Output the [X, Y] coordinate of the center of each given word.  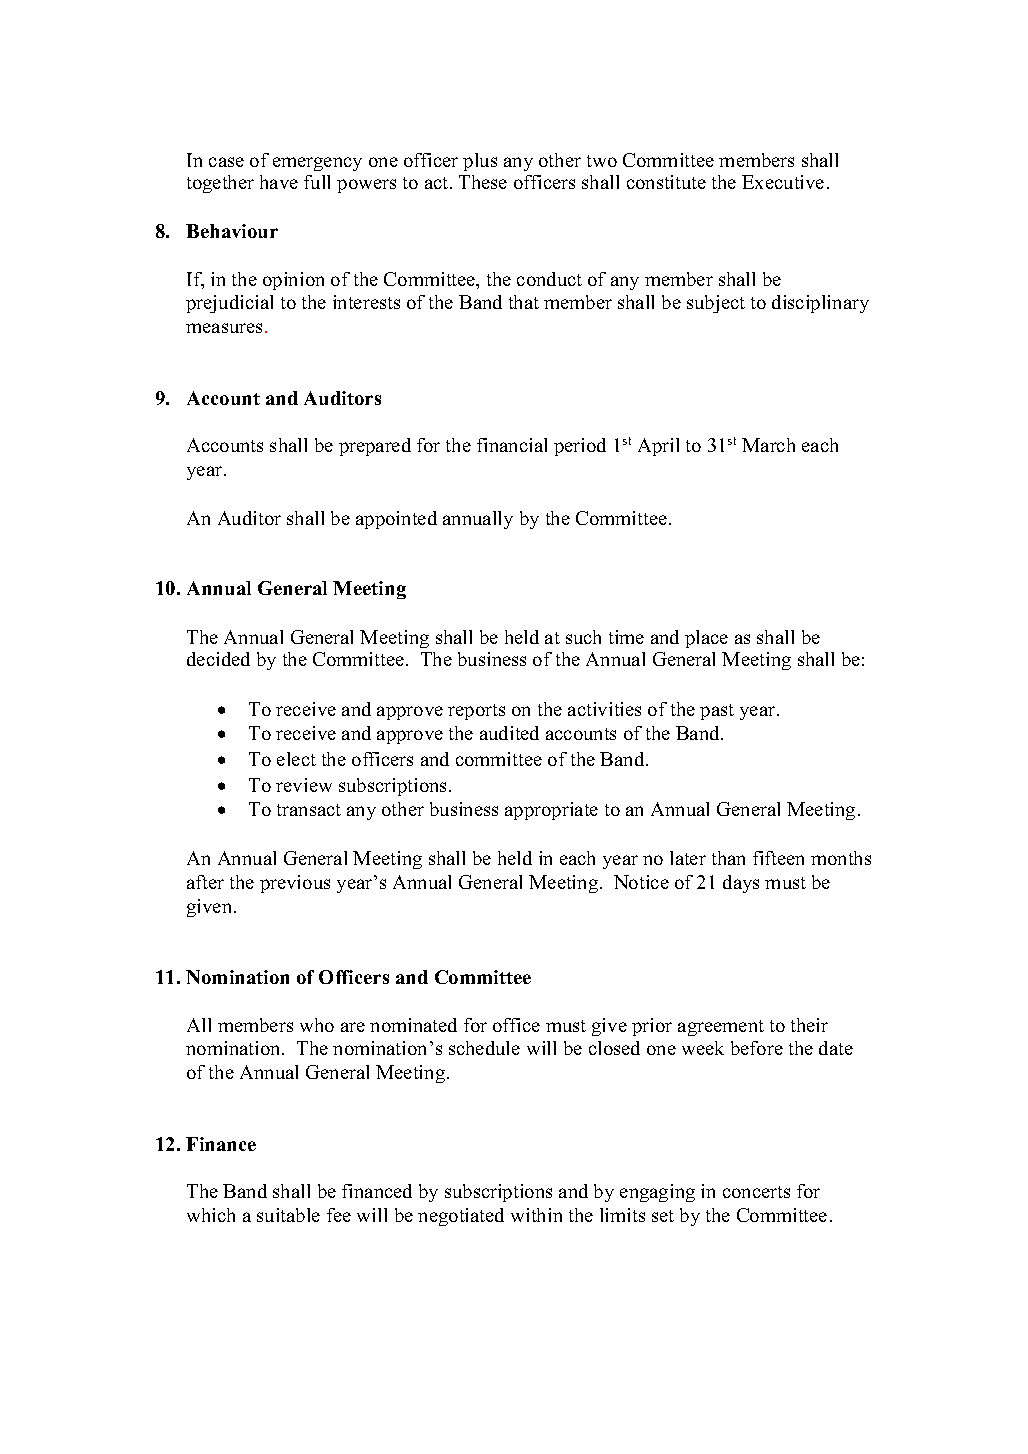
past [717, 712]
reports [476, 712]
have [279, 182]
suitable [288, 1215]
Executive [783, 182]
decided [218, 659]
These [483, 182]
